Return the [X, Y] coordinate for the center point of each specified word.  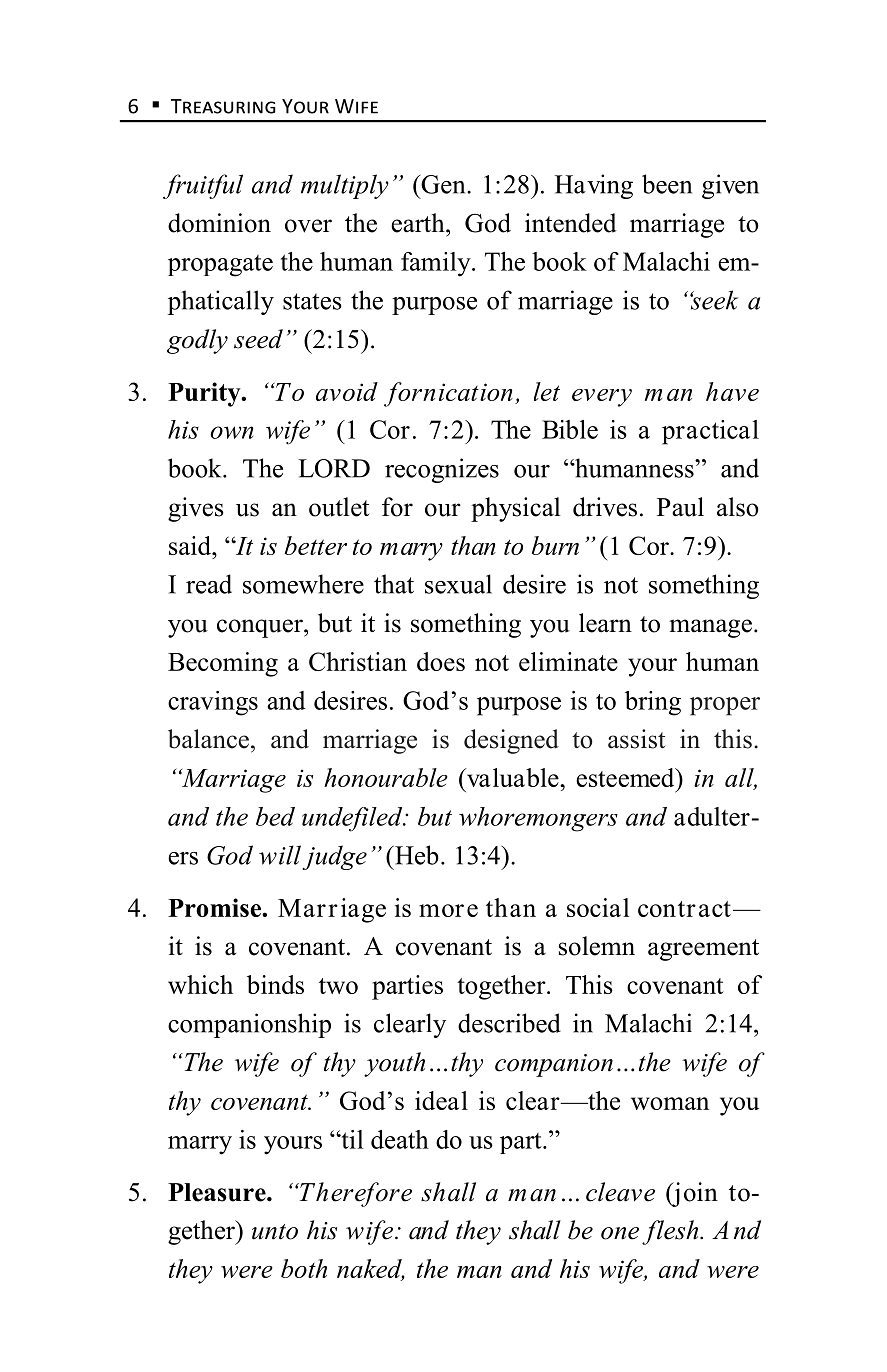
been [667, 184]
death [400, 1139]
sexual [458, 584]
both [304, 1268]
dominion [219, 223]
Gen [443, 184]
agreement [703, 950]
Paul [680, 507]
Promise [215, 907]
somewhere [303, 584]
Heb [416, 855]
